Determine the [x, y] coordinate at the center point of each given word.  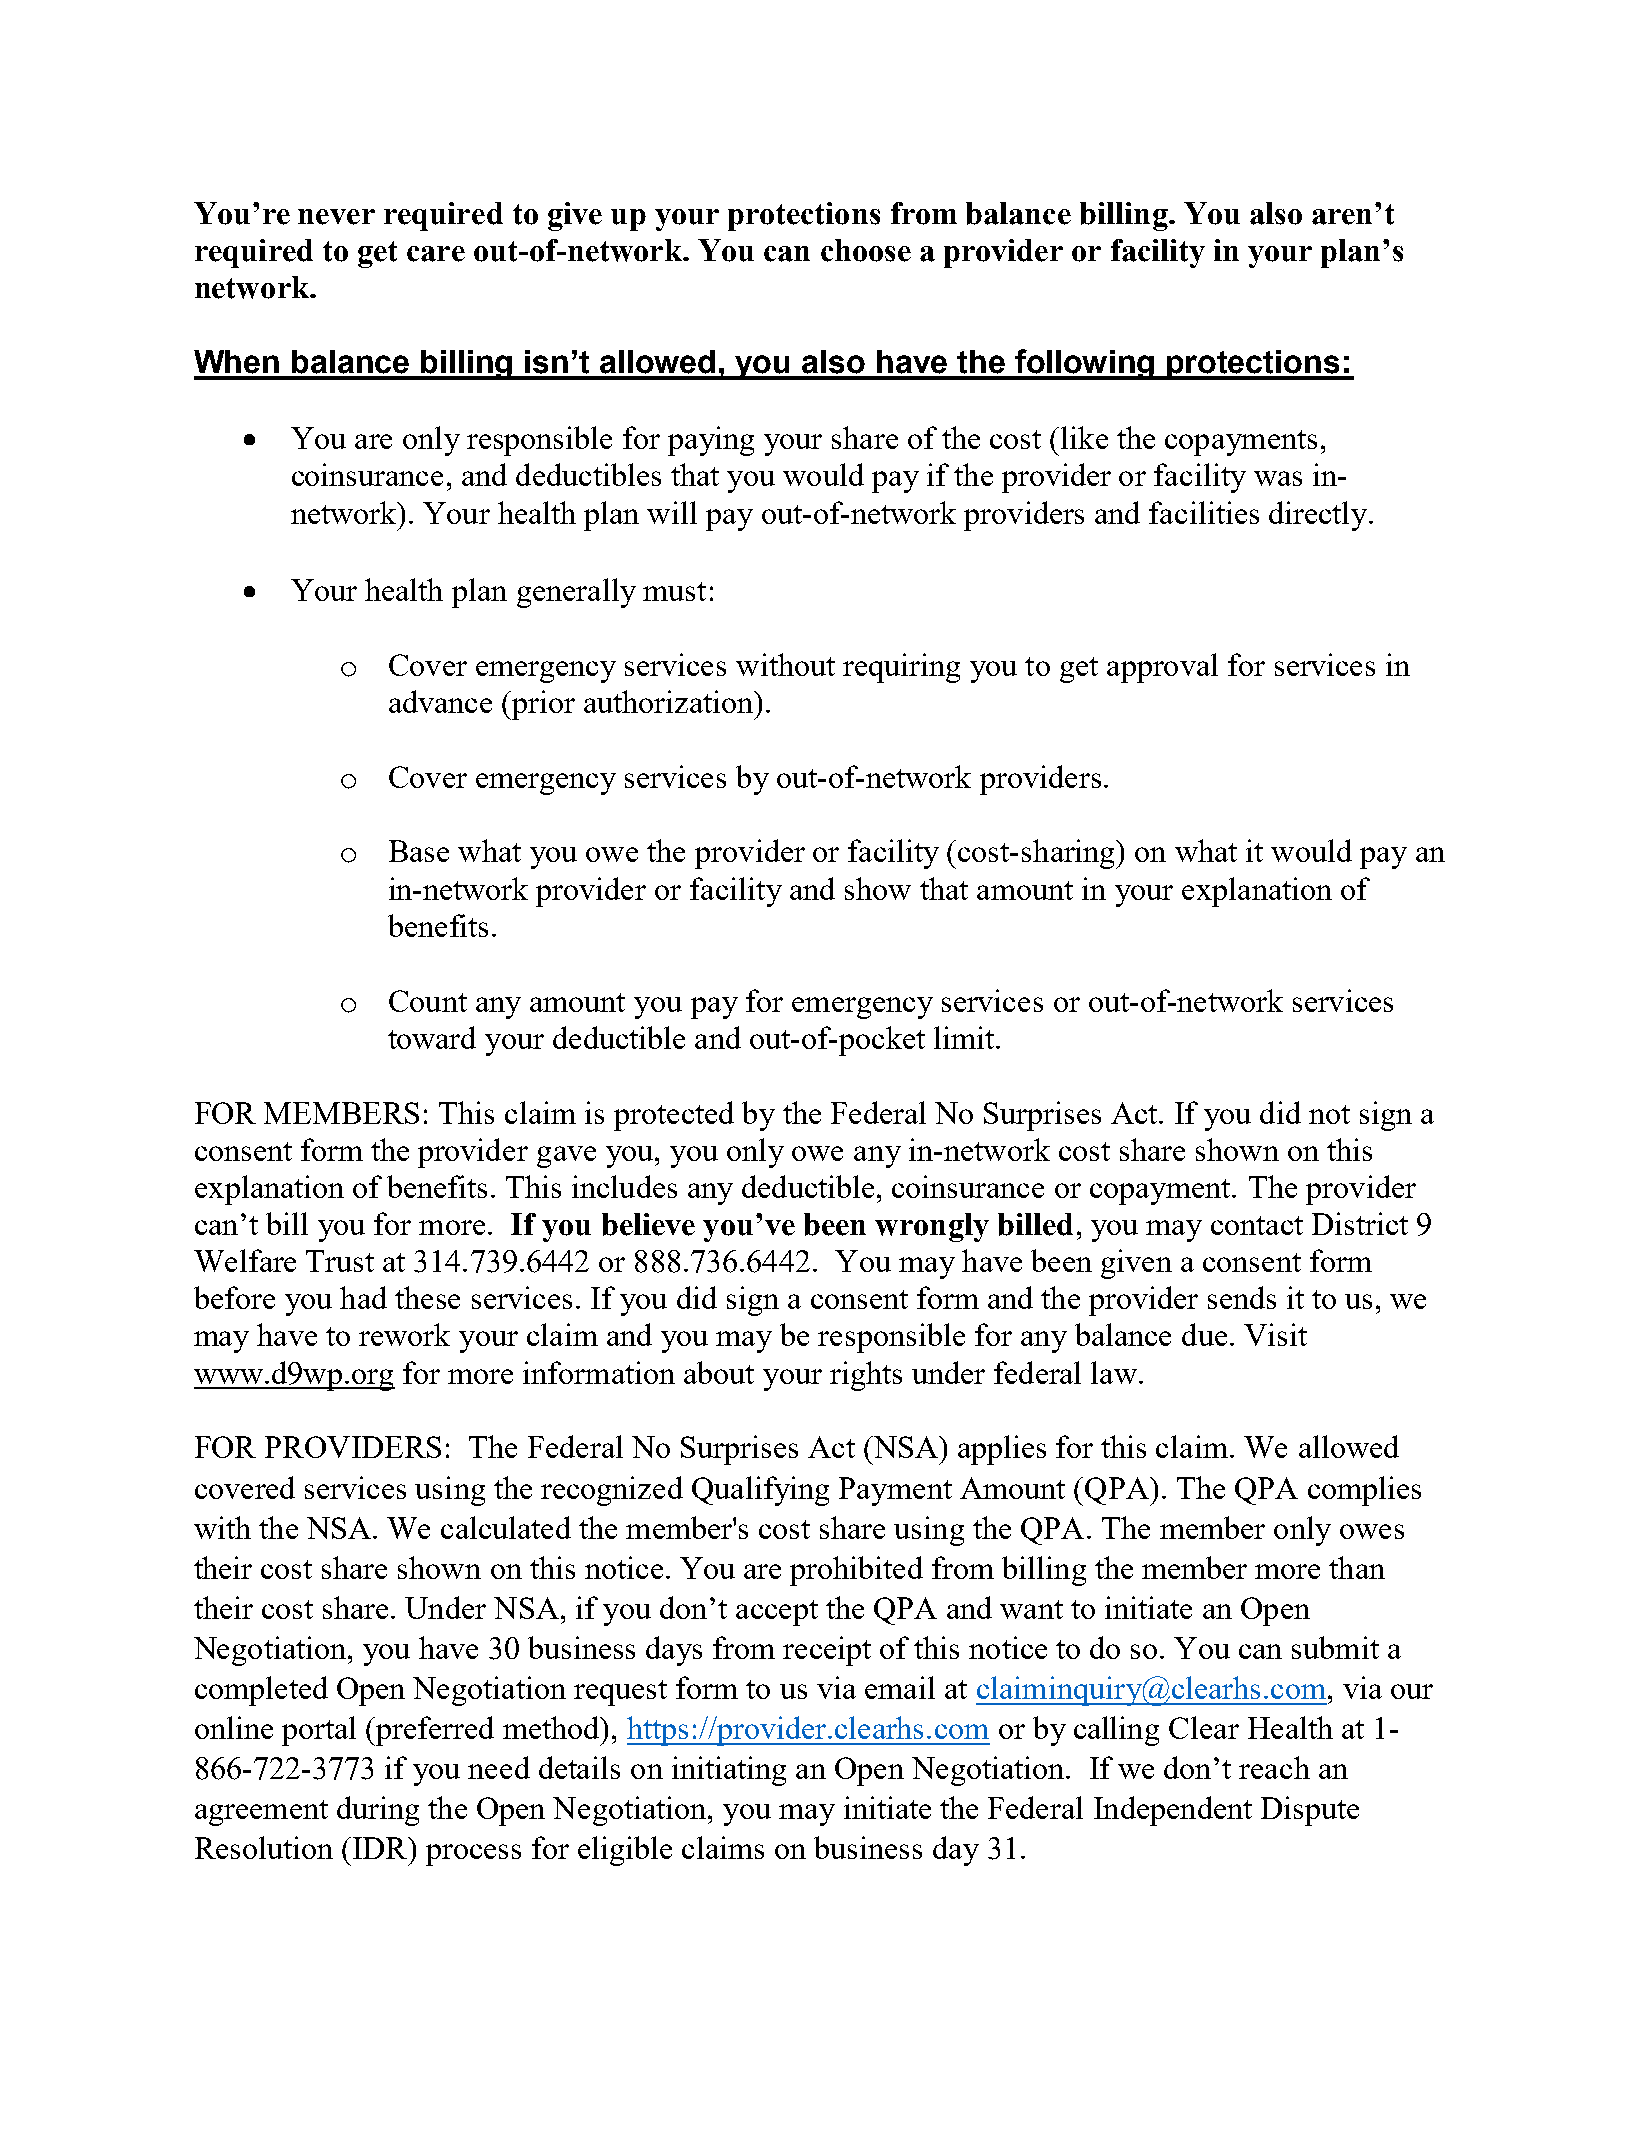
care [436, 254]
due [1204, 1334]
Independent [1173, 1811]
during [378, 1811]
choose [866, 250]
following [1085, 364]
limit [965, 1037]
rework [404, 1334]
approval [1162, 668]
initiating [729, 1771]
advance [440, 701]
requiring [901, 668]
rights [866, 1376]
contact [1257, 1225]
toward [432, 1037]
